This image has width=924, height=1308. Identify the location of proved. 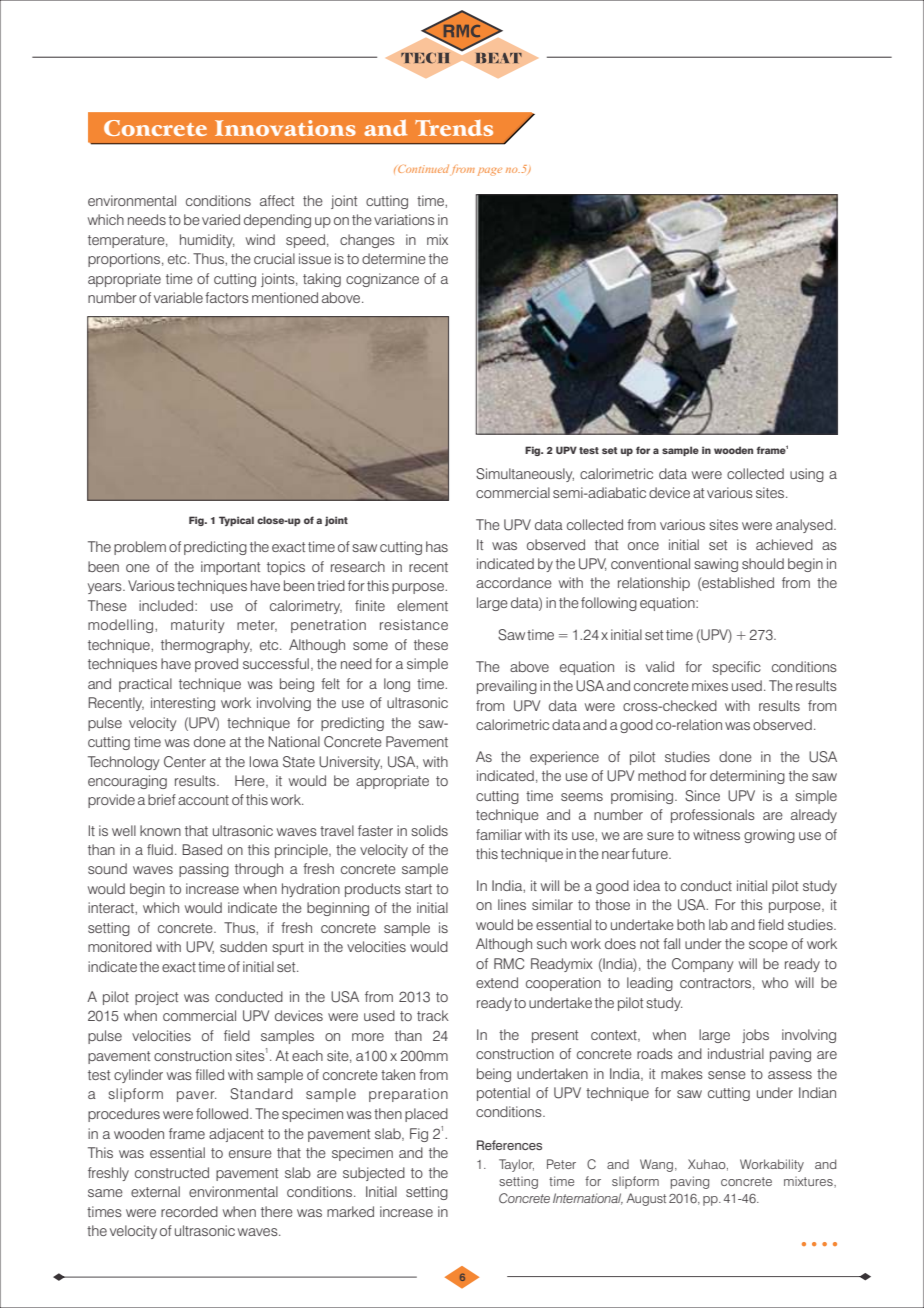
(216, 665).
